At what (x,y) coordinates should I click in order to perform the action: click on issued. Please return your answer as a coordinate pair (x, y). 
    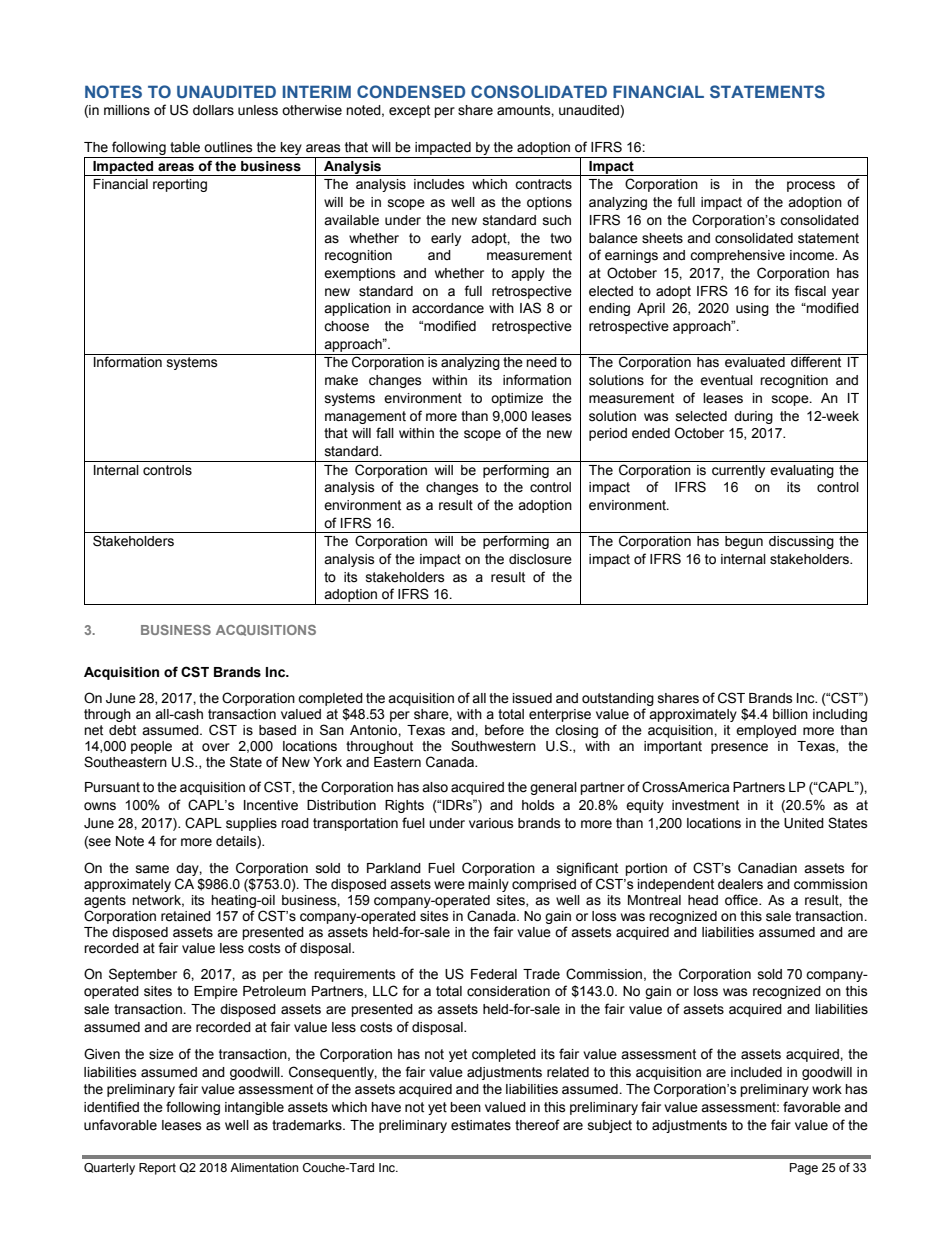
    Looking at the image, I should click on (532, 698).
